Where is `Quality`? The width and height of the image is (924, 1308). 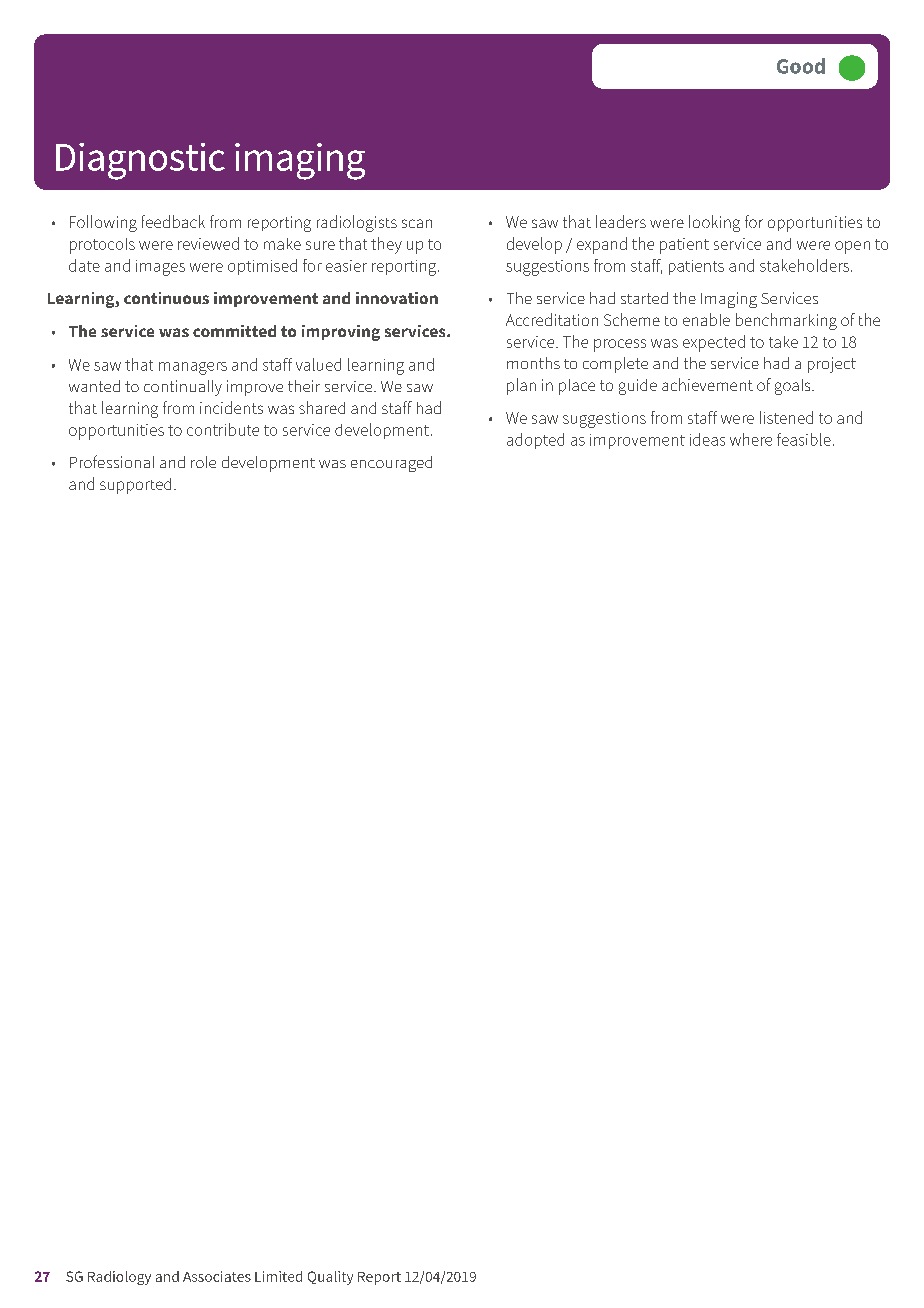
Quality is located at coordinates (330, 1278).
